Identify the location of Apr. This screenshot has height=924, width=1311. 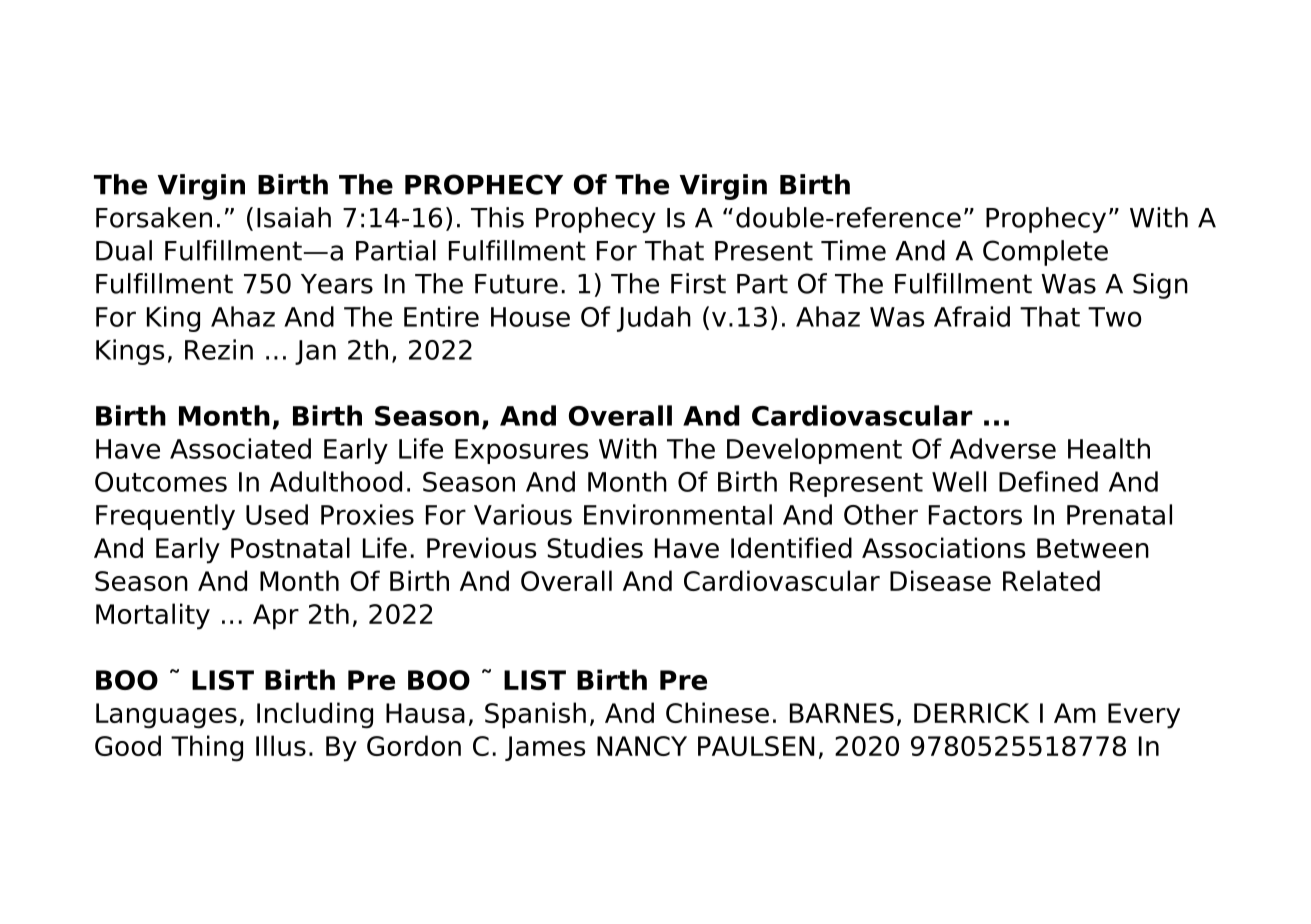
(276, 617).
